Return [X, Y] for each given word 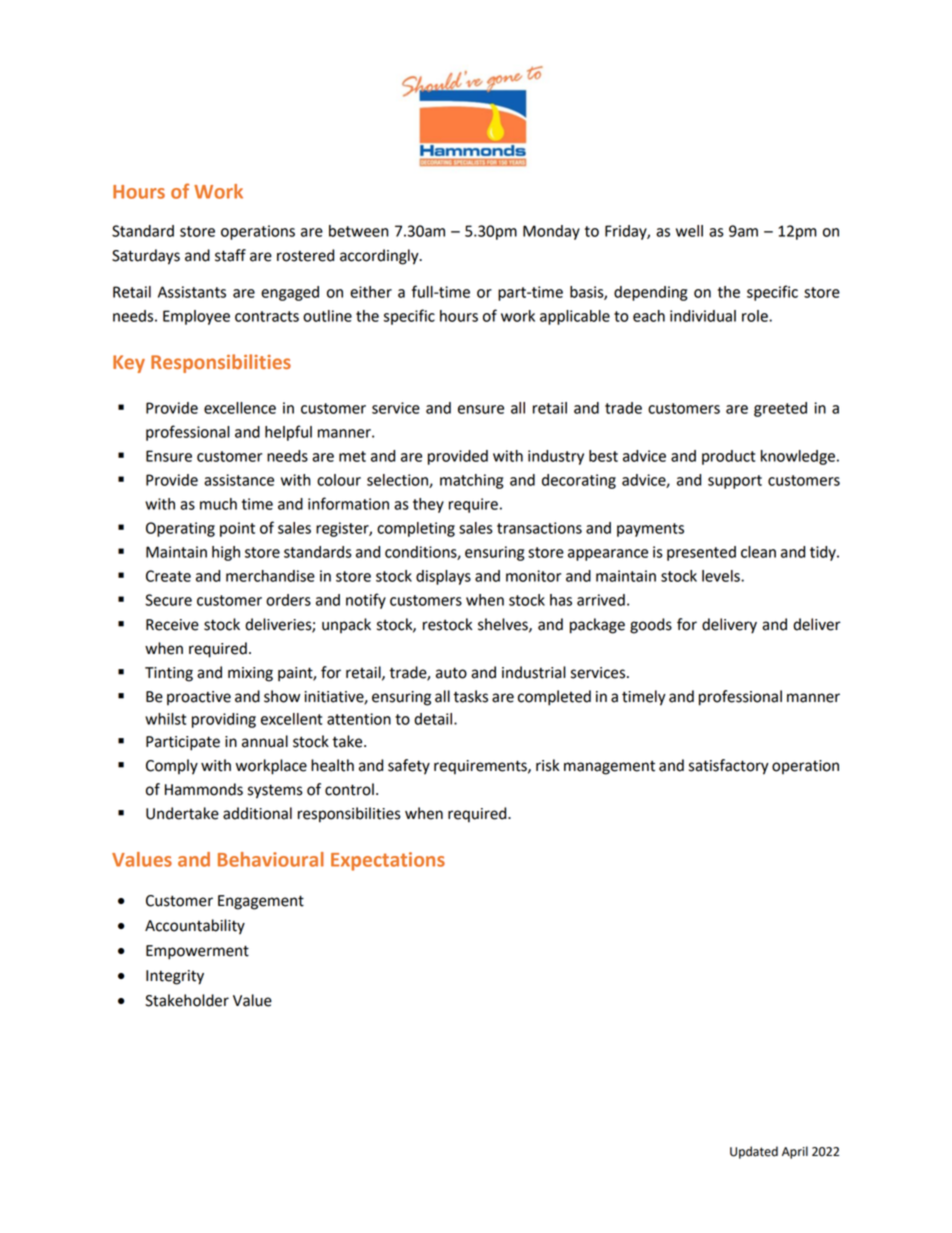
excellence [240, 408]
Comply [172, 767]
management [609, 768]
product [728, 457]
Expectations [388, 861]
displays [443, 577]
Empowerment [197, 952]
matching [471, 481]
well [689, 231]
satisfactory [729, 767]
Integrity [175, 977]
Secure [168, 600]
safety [409, 767]
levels [722, 576]
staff [230, 255]
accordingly [380, 257]
